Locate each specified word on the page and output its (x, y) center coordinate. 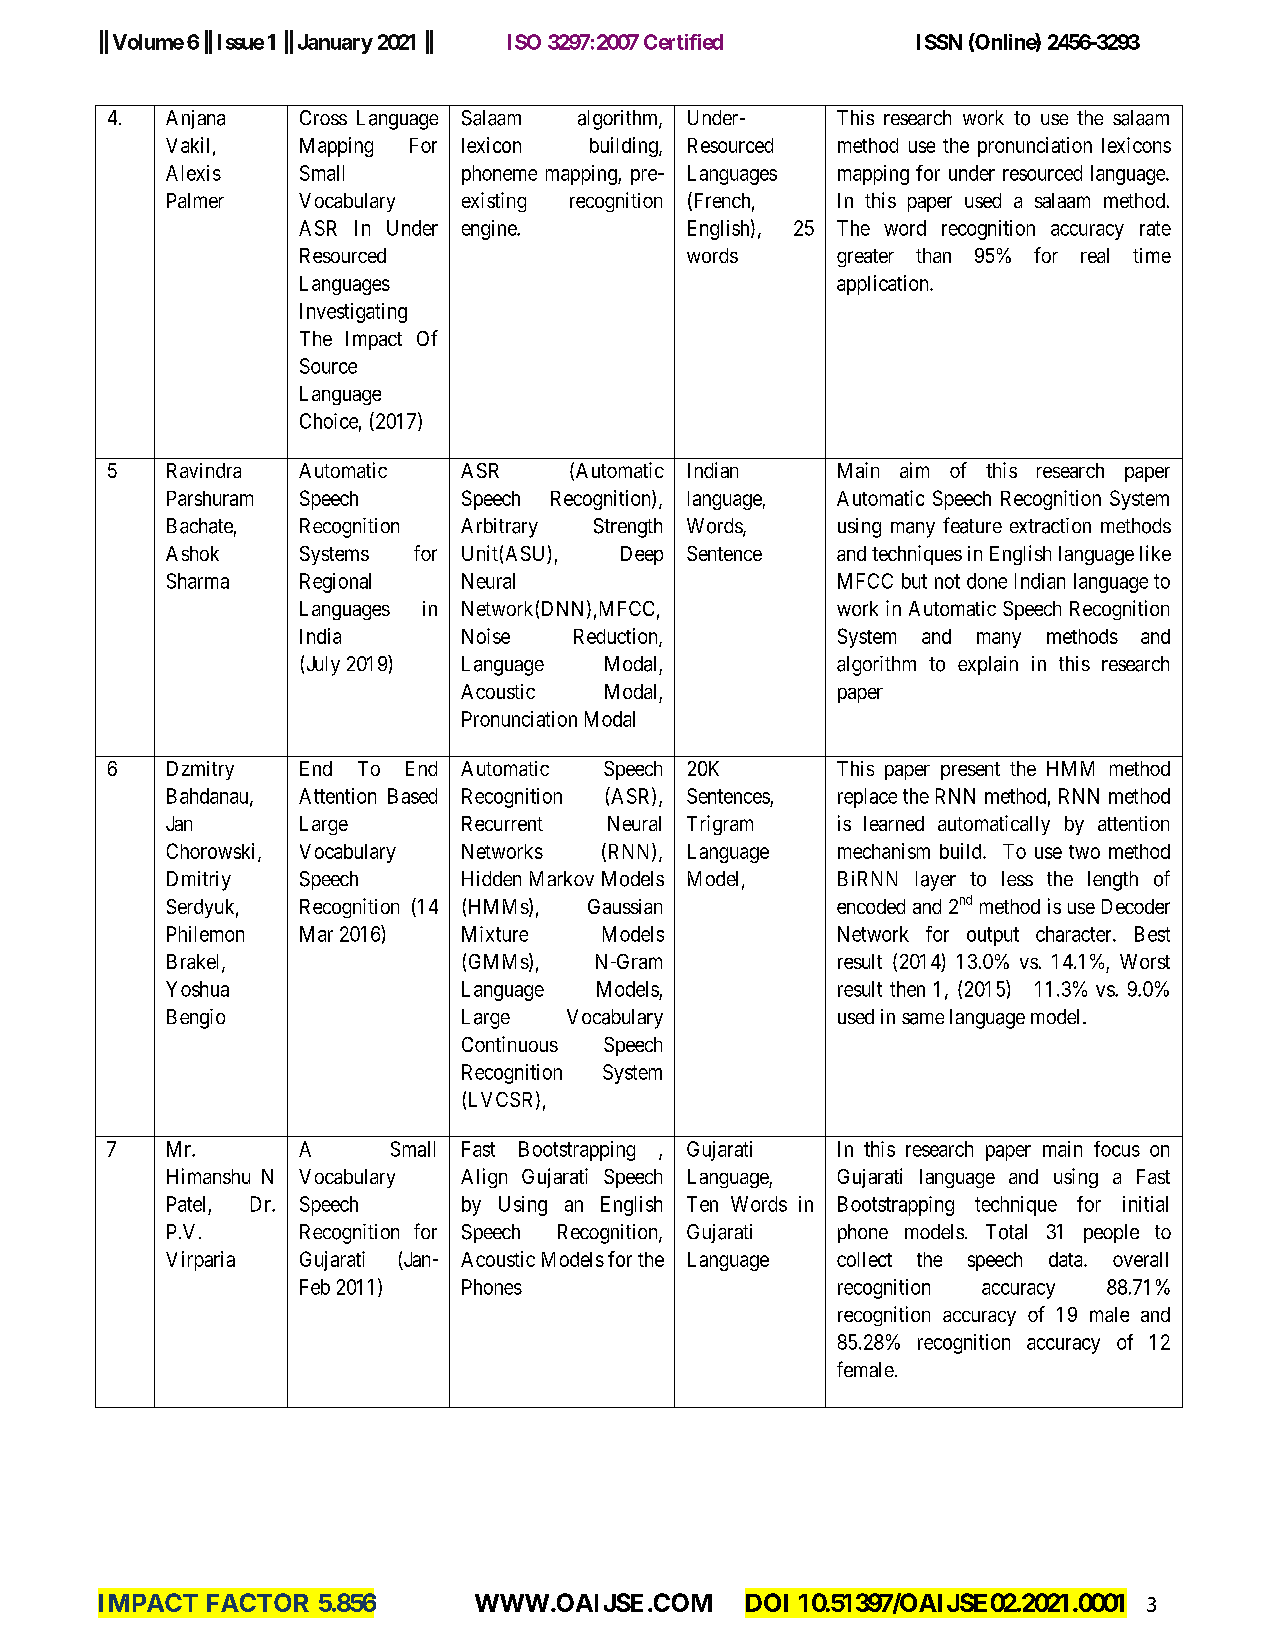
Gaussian (625, 906)
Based (412, 796)
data (1067, 1259)
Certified (683, 42)
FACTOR (258, 1602)
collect (864, 1259)
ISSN (939, 42)
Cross (323, 117)
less (1017, 878)
